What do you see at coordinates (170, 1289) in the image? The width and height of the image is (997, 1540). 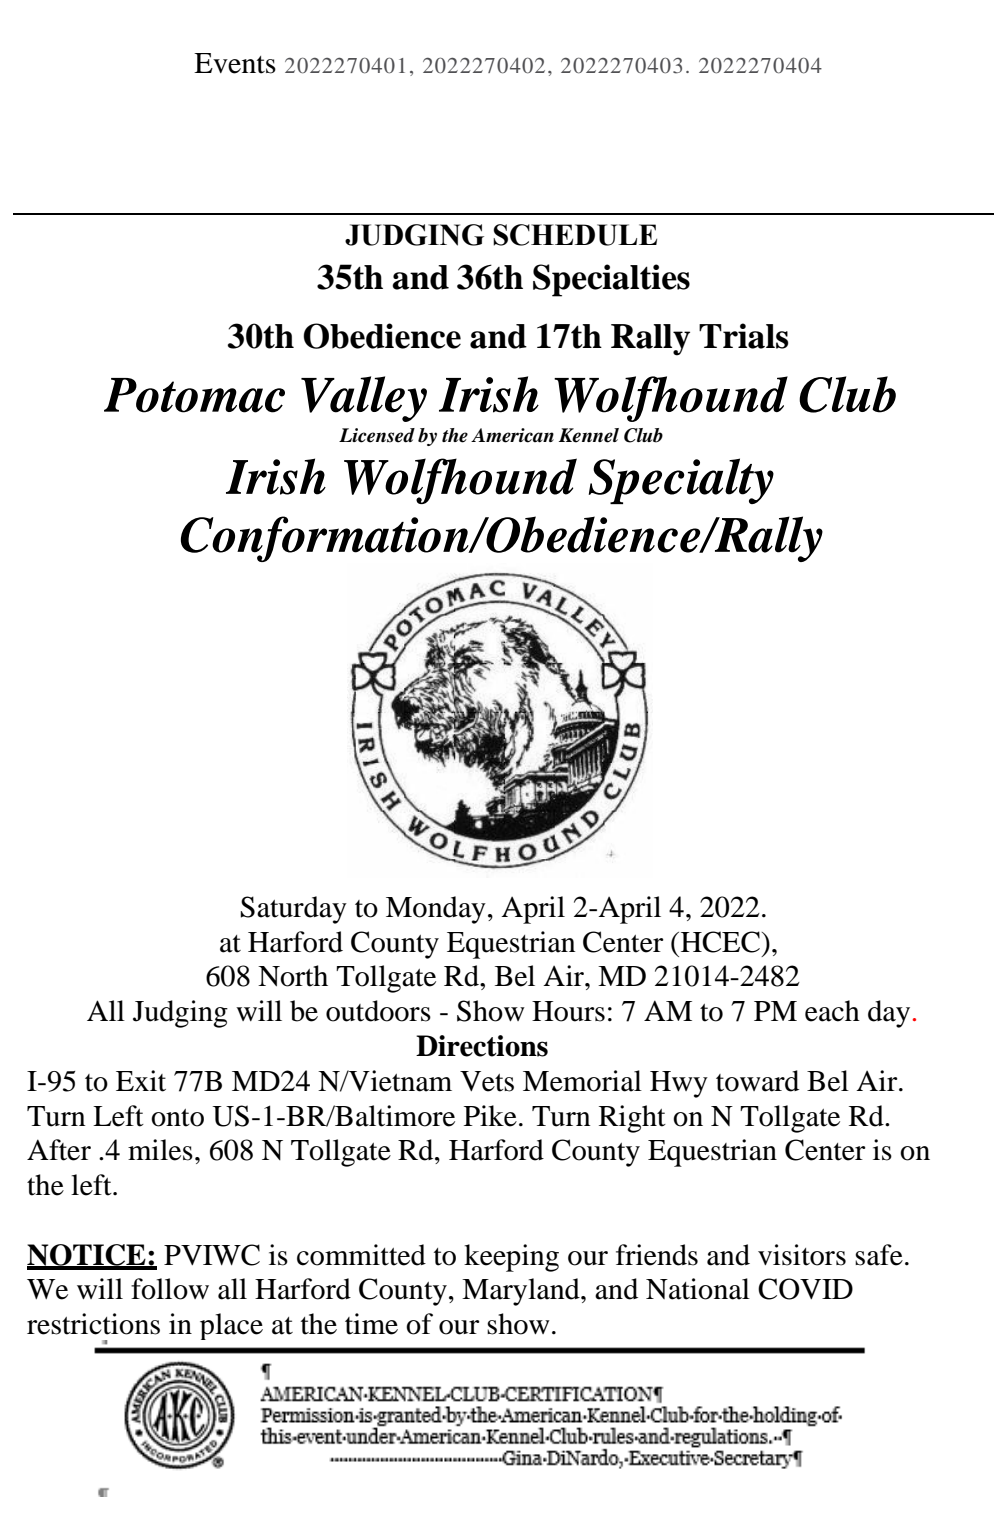 I see `follow` at bounding box center [170, 1289].
